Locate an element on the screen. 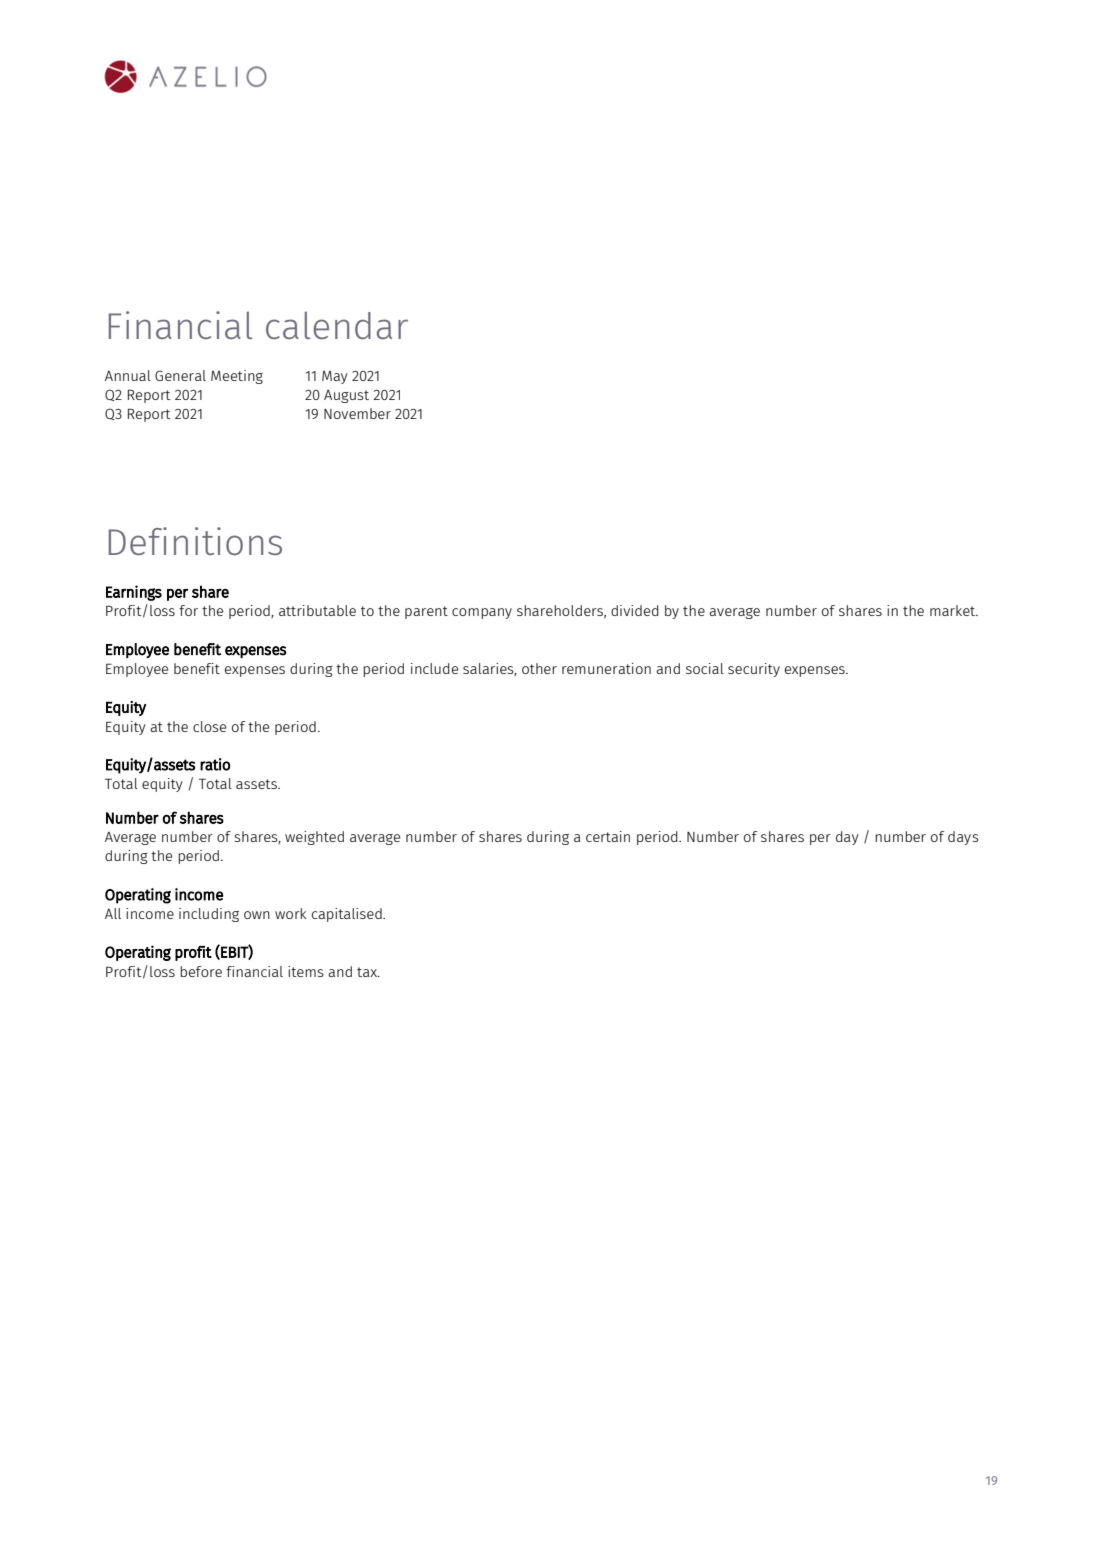  before is located at coordinates (201, 971).
